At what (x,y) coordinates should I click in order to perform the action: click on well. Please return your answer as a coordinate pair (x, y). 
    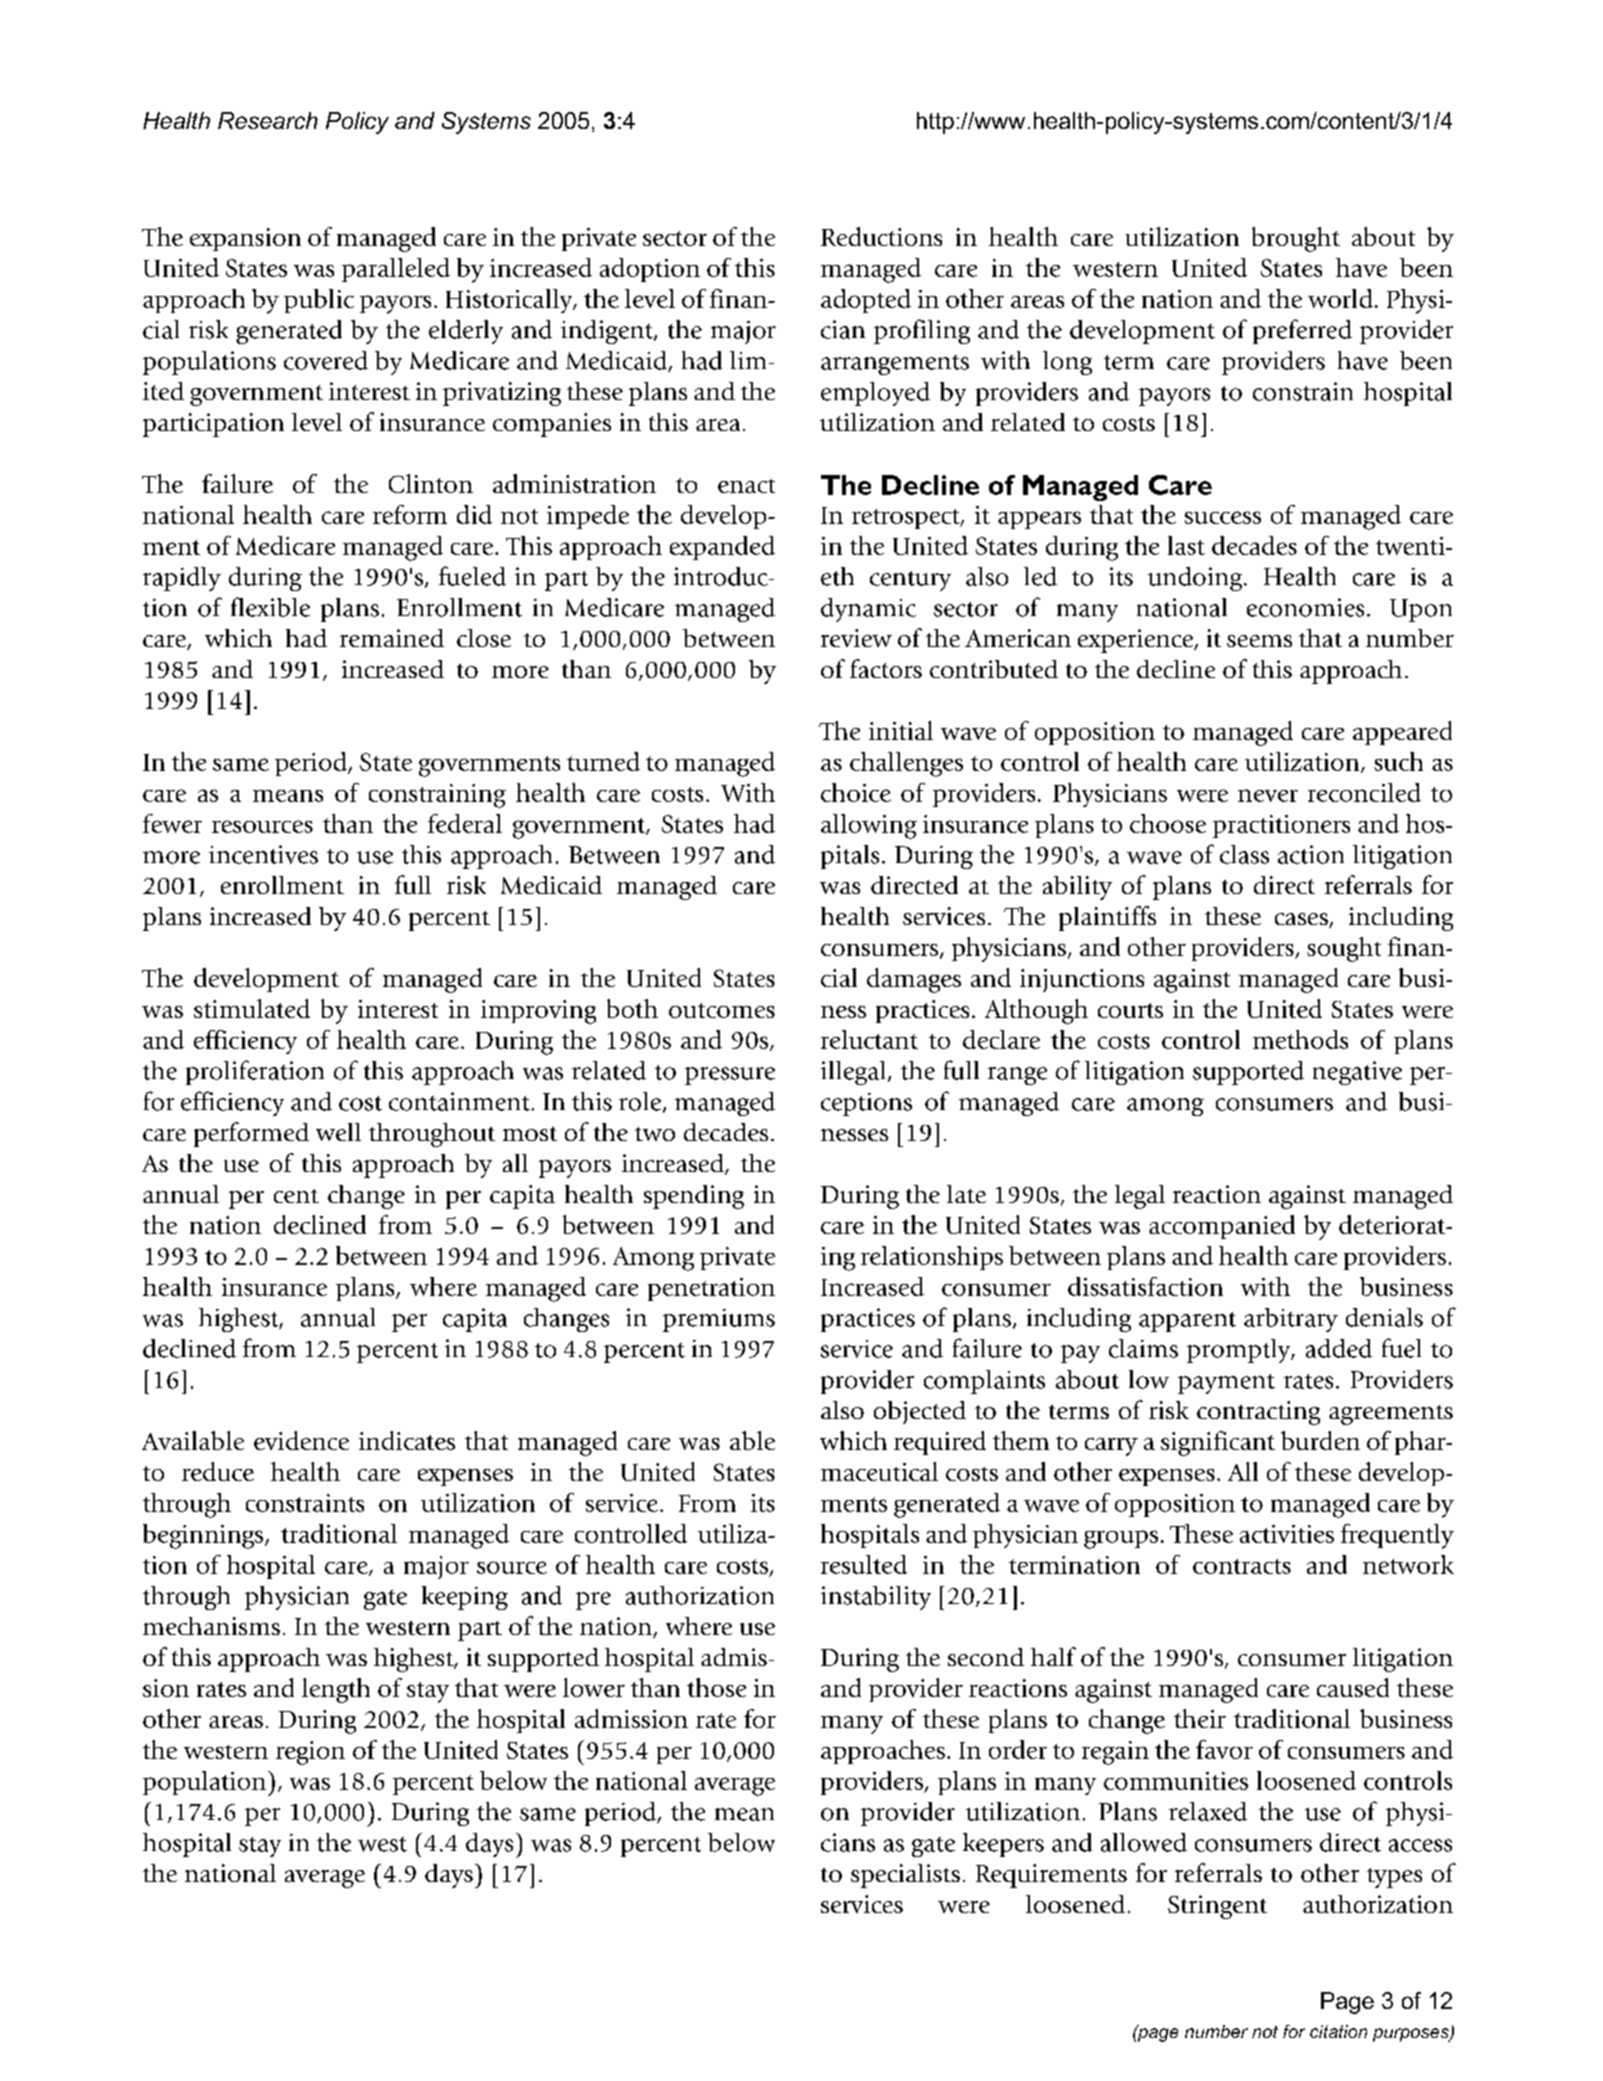
    Looking at the image, I should click on (338, 1132).
